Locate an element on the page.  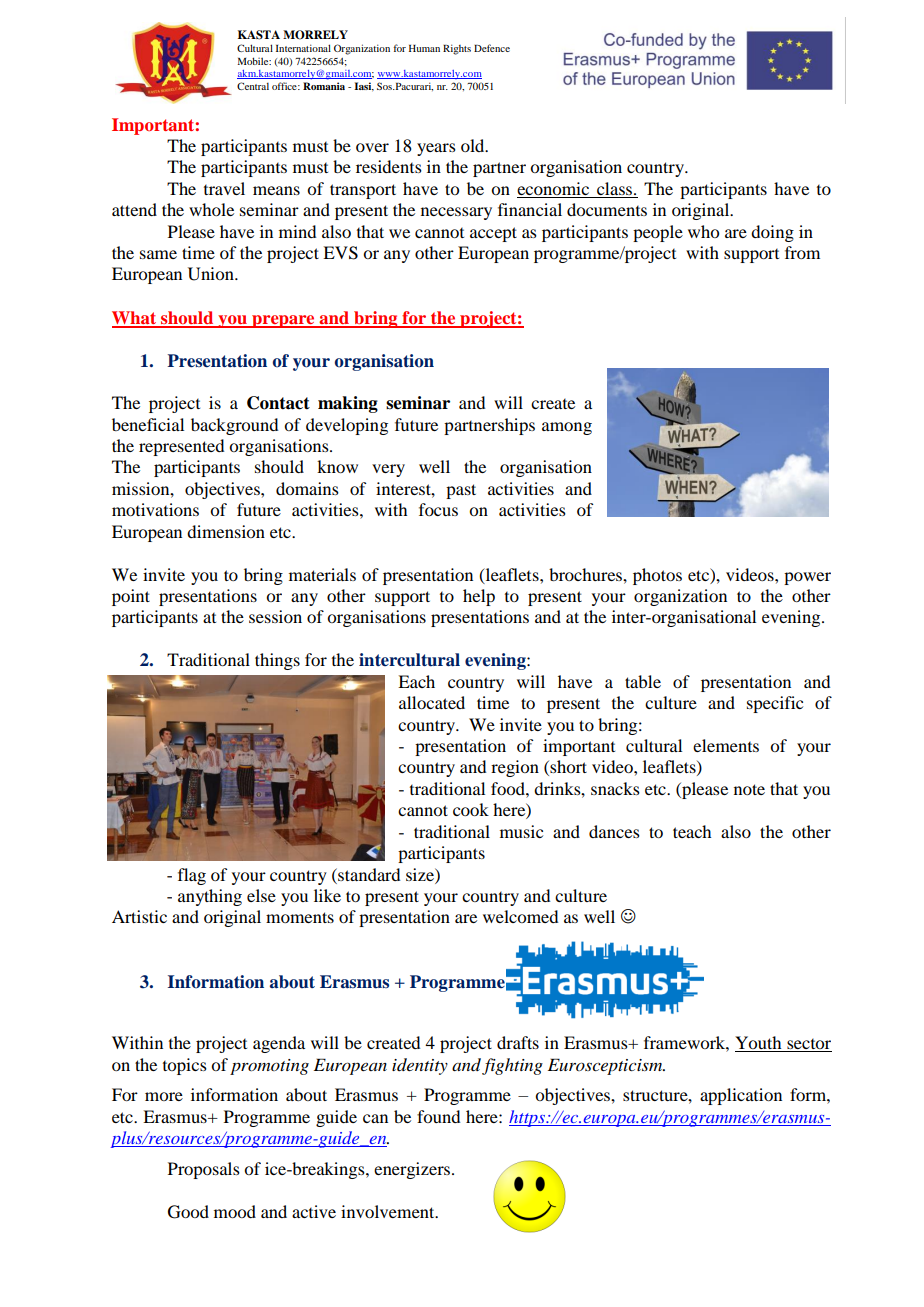
found is located at coordinates (438, 1116).
